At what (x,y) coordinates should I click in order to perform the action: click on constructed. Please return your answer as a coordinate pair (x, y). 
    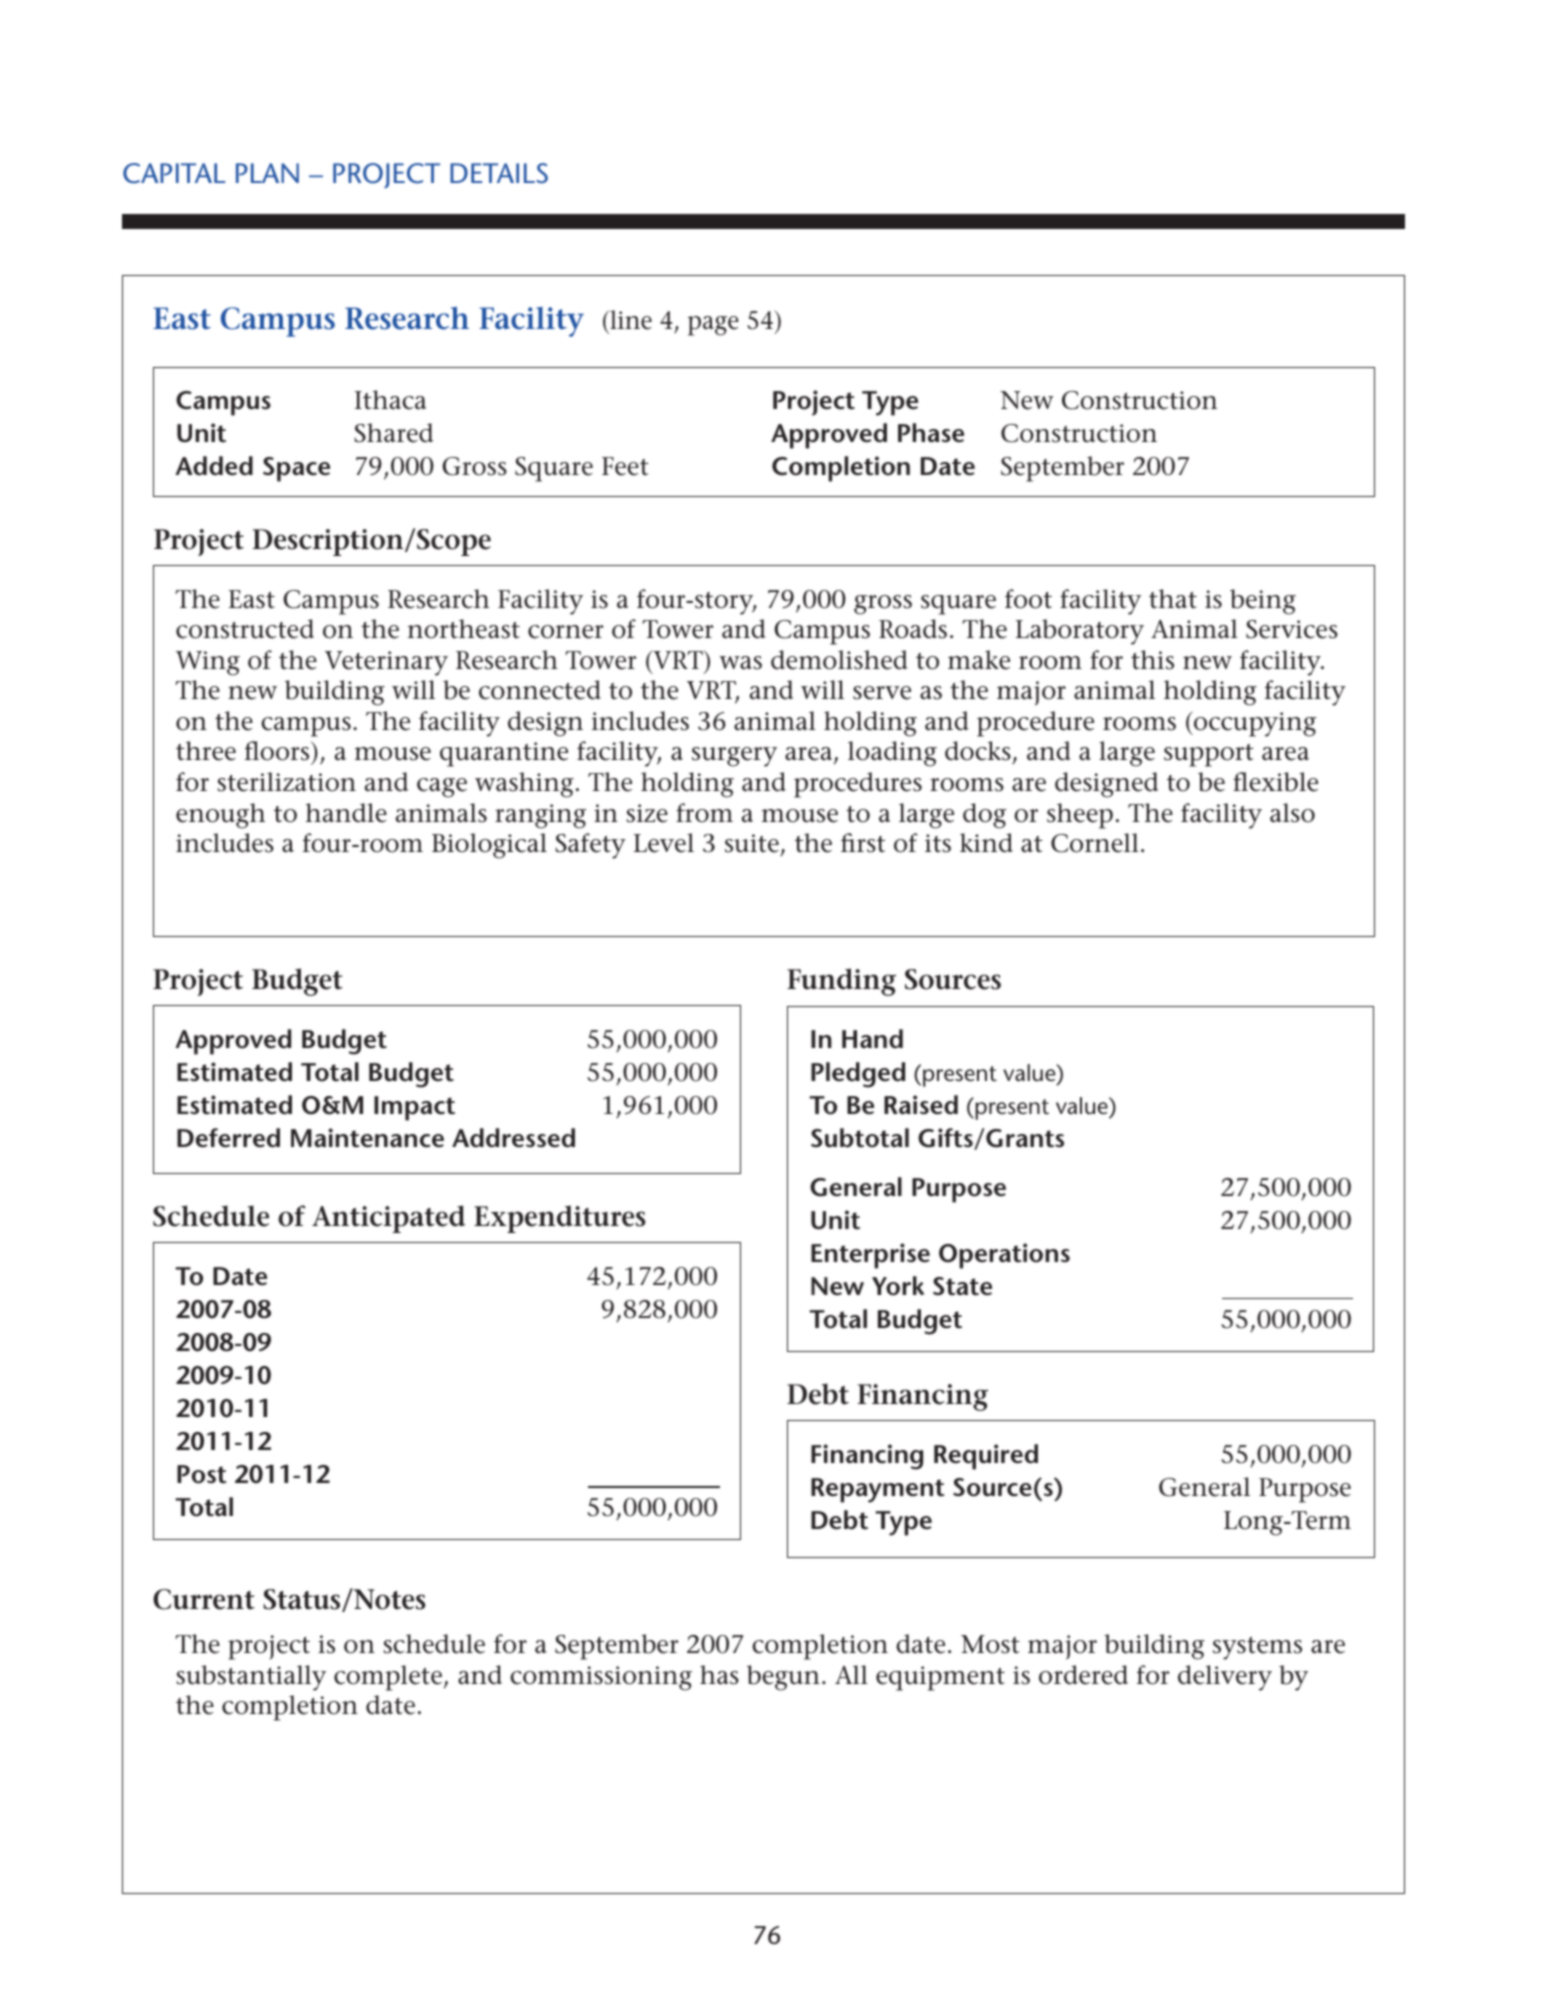
    Looking at the image, I should click on (245, 629).
